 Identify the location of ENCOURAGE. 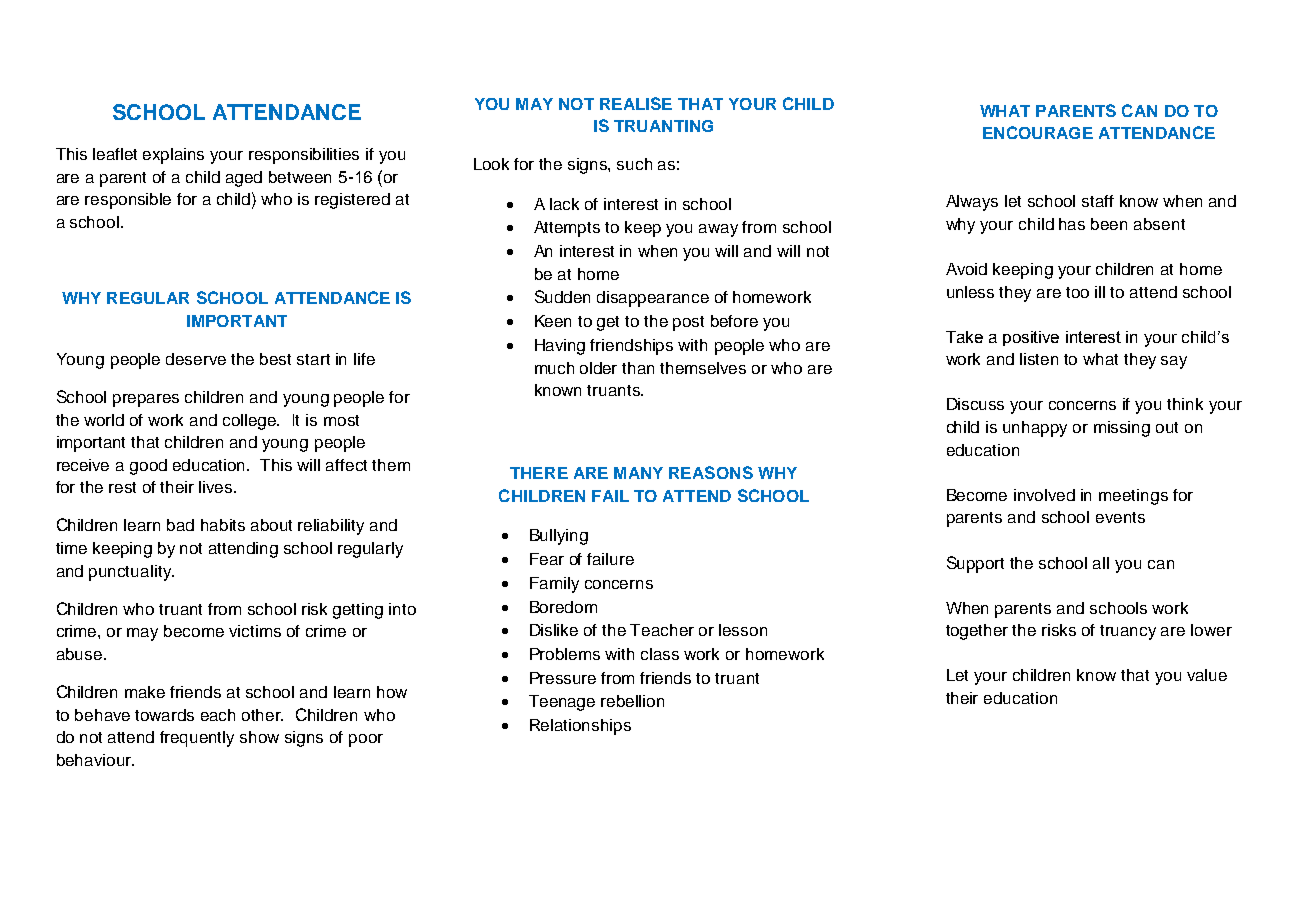
(1038, 132).
